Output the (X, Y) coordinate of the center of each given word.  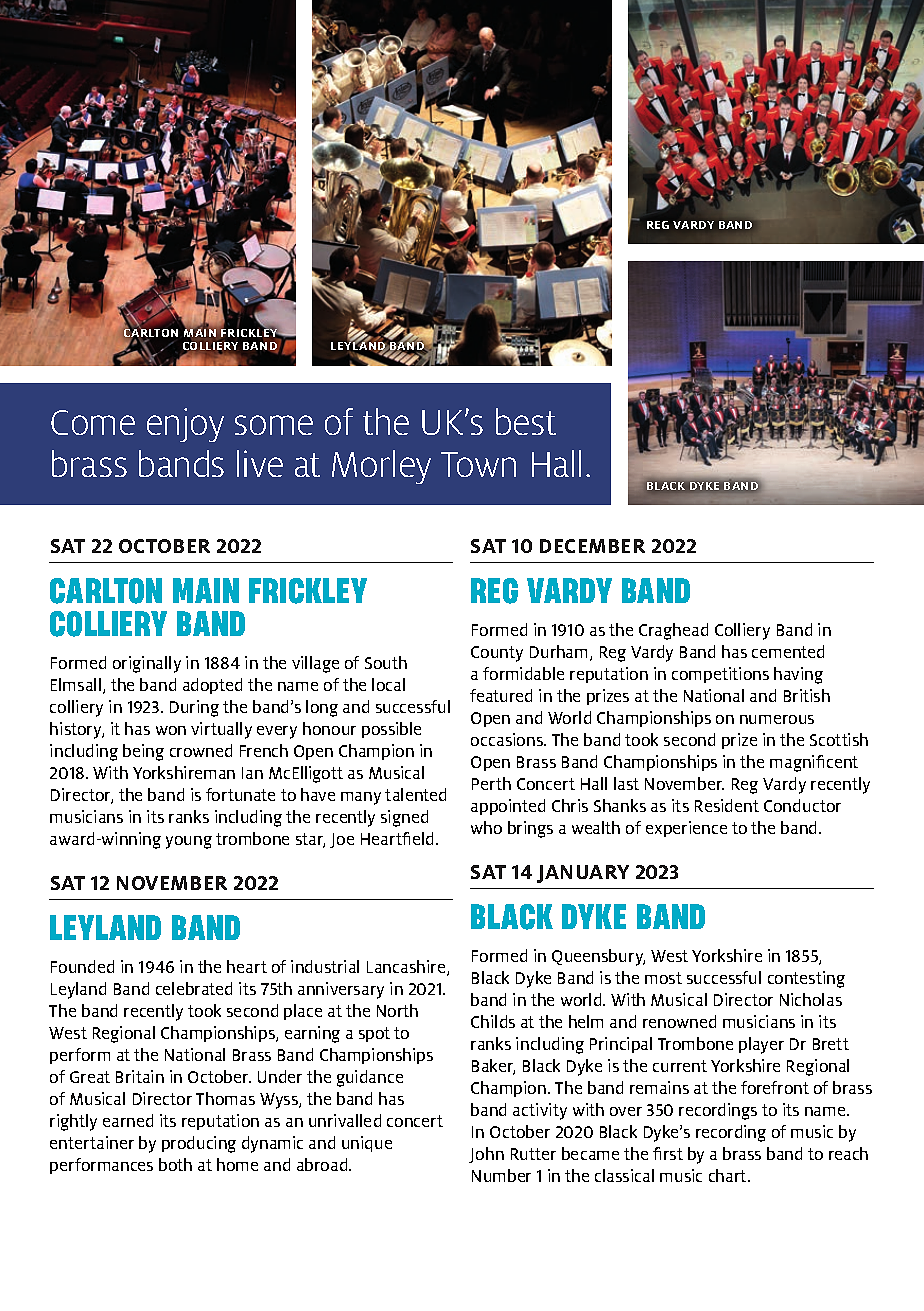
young (189, 842)
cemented (788, 651)
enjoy (185, 425)
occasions (508, 739)
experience (686, 829)
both (175, 1164)
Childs (493, 1021)
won (171, 730)
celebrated (194, 988)
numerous (777, 719)
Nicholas (811, 999)
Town (478, 464)
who (486, 827)
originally (147, 664)
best (526, 421)
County (497, 654)
